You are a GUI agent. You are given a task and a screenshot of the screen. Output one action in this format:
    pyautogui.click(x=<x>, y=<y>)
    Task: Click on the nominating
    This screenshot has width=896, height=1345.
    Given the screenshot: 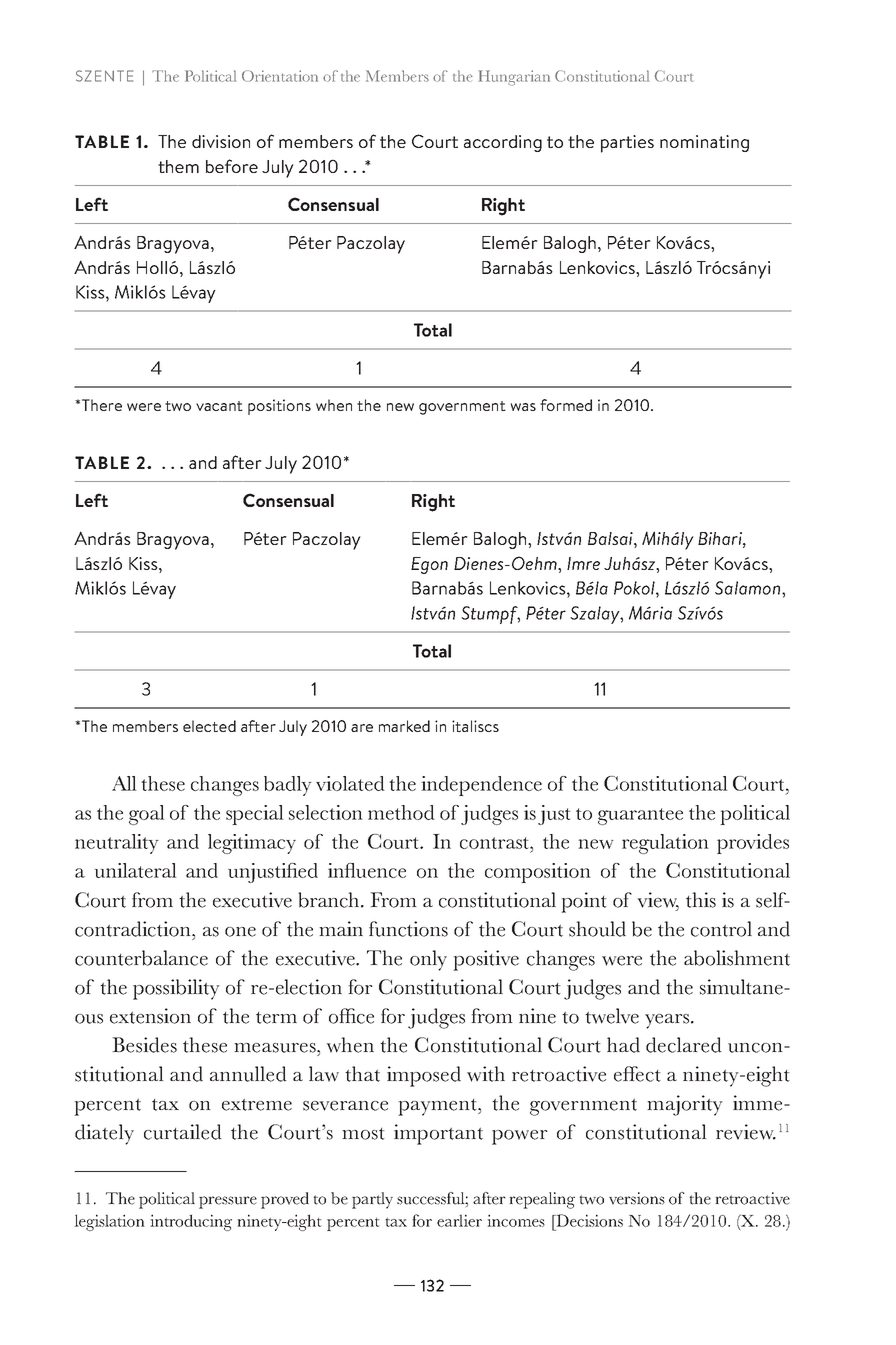 What is the action you would take?
    pyautogui.click(x=704, y=143)
